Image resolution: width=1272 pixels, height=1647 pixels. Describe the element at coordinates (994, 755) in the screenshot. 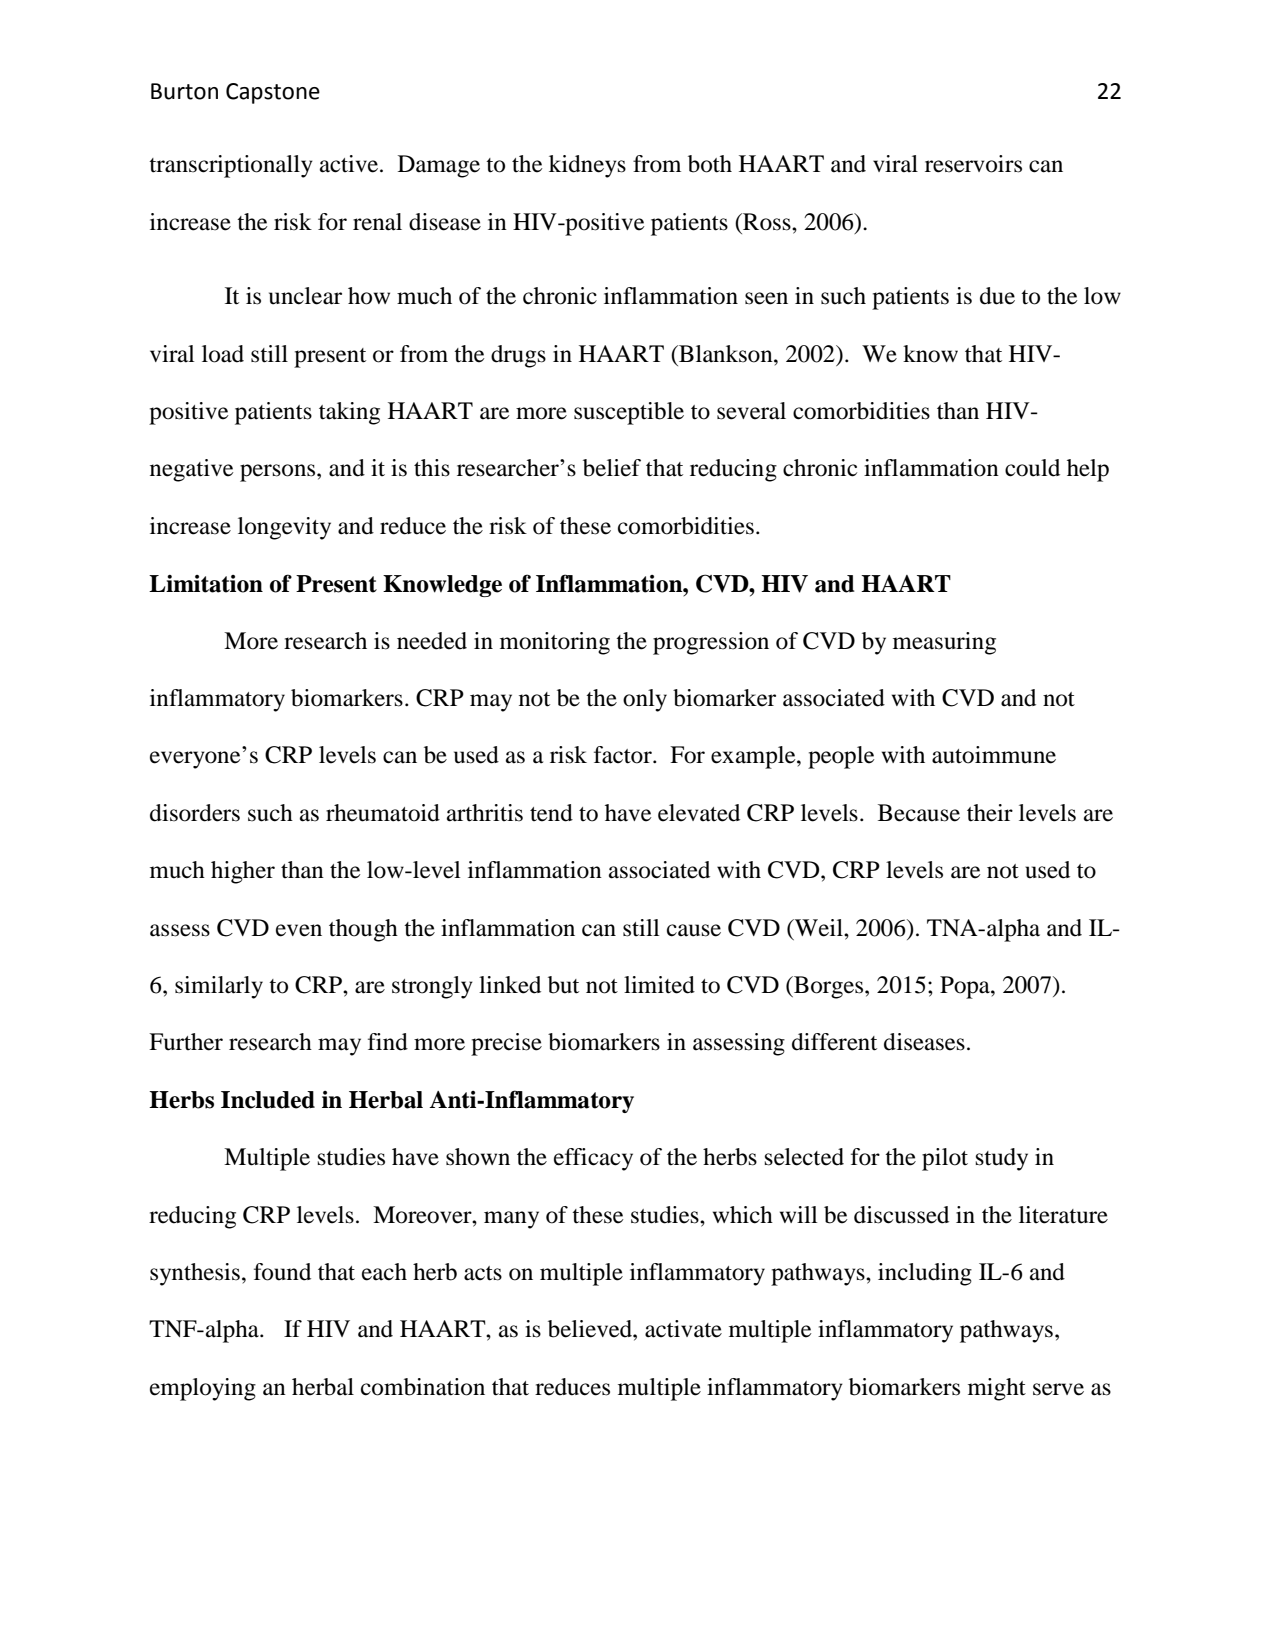

I see `autoimmune` at that location.
